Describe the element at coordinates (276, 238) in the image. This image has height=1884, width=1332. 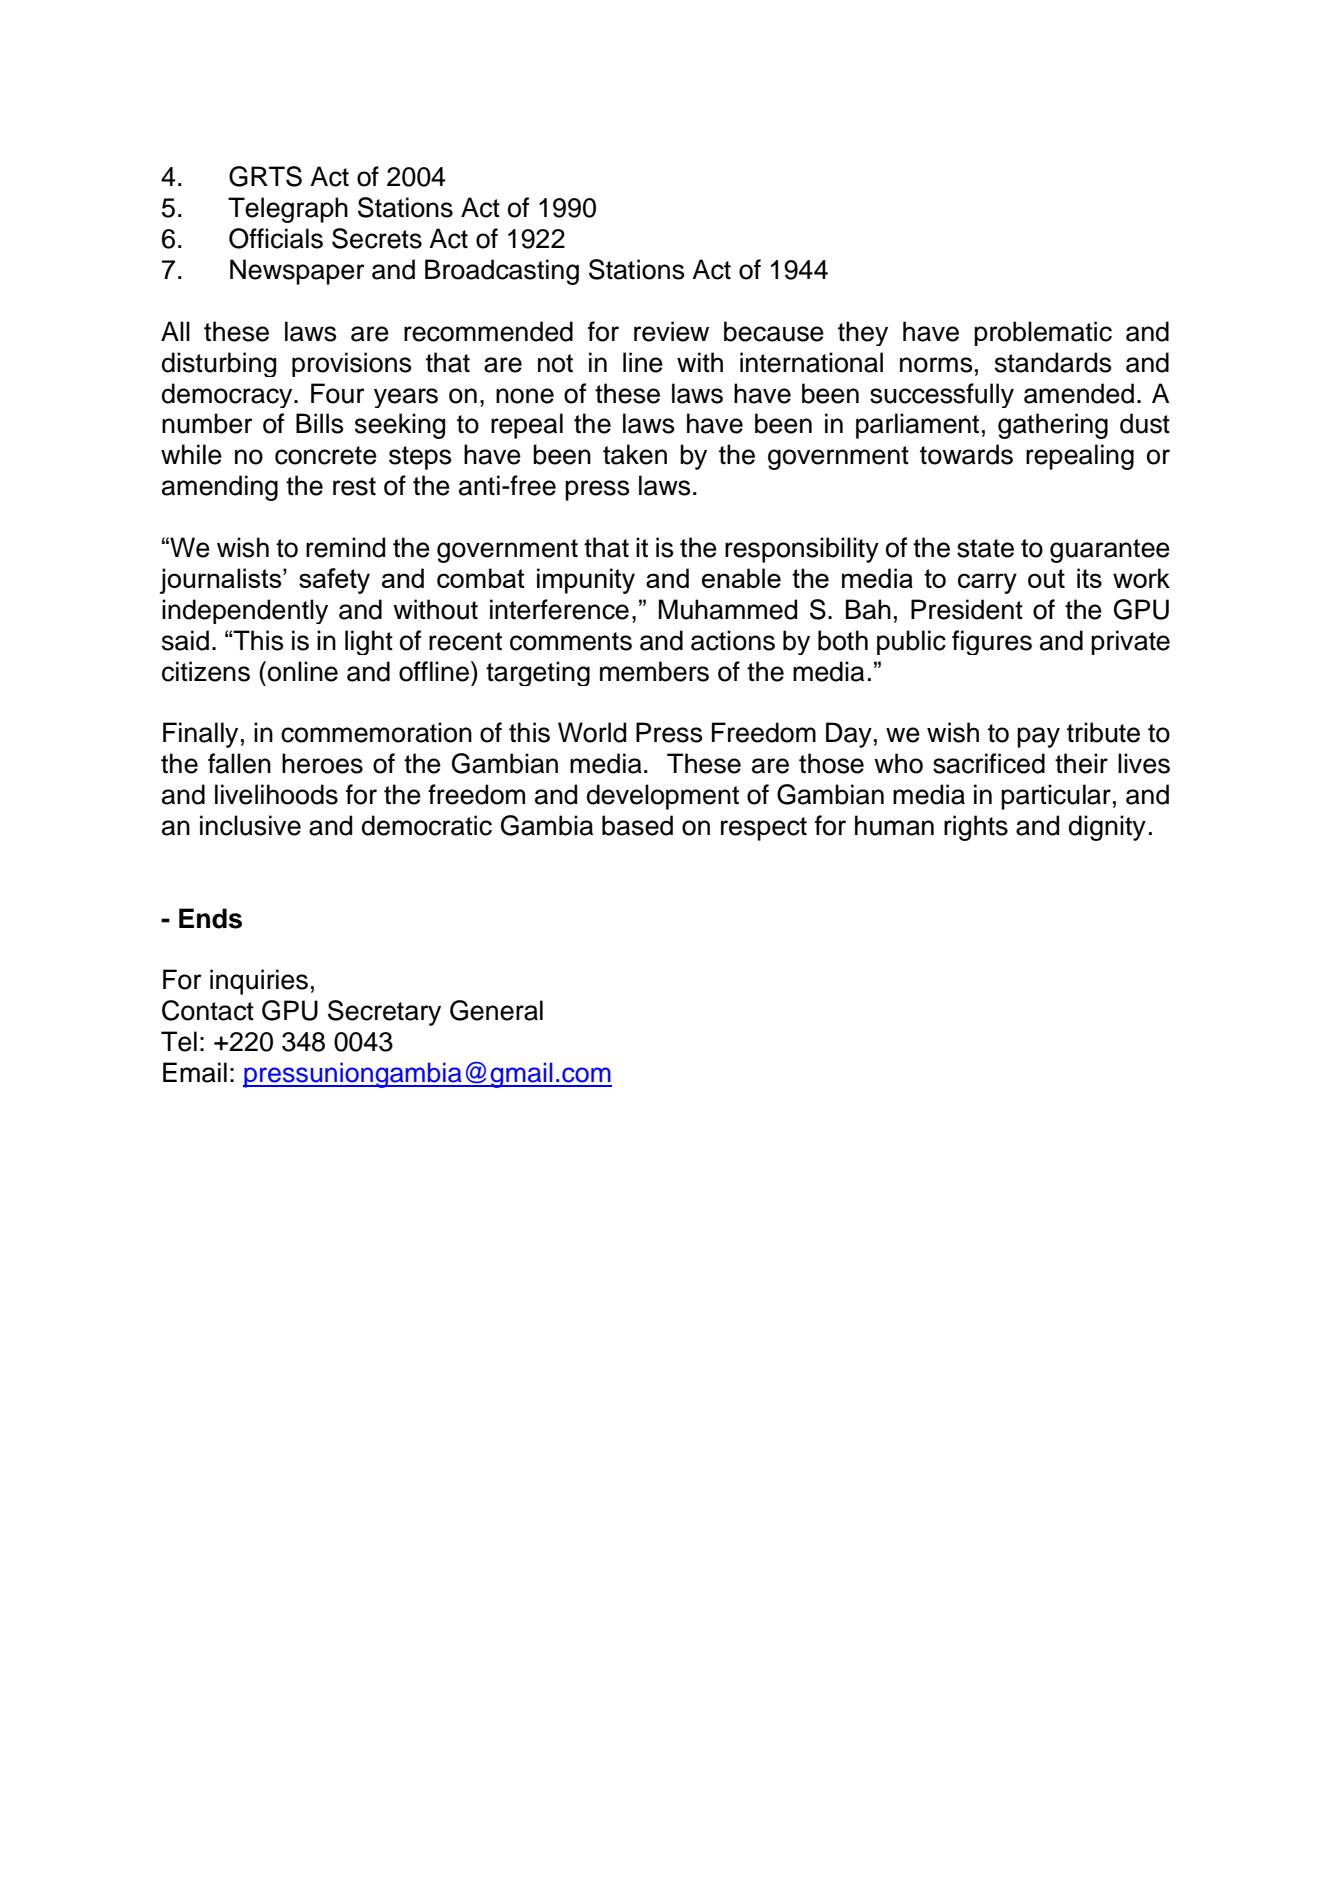
I see `Officials` at that location.
